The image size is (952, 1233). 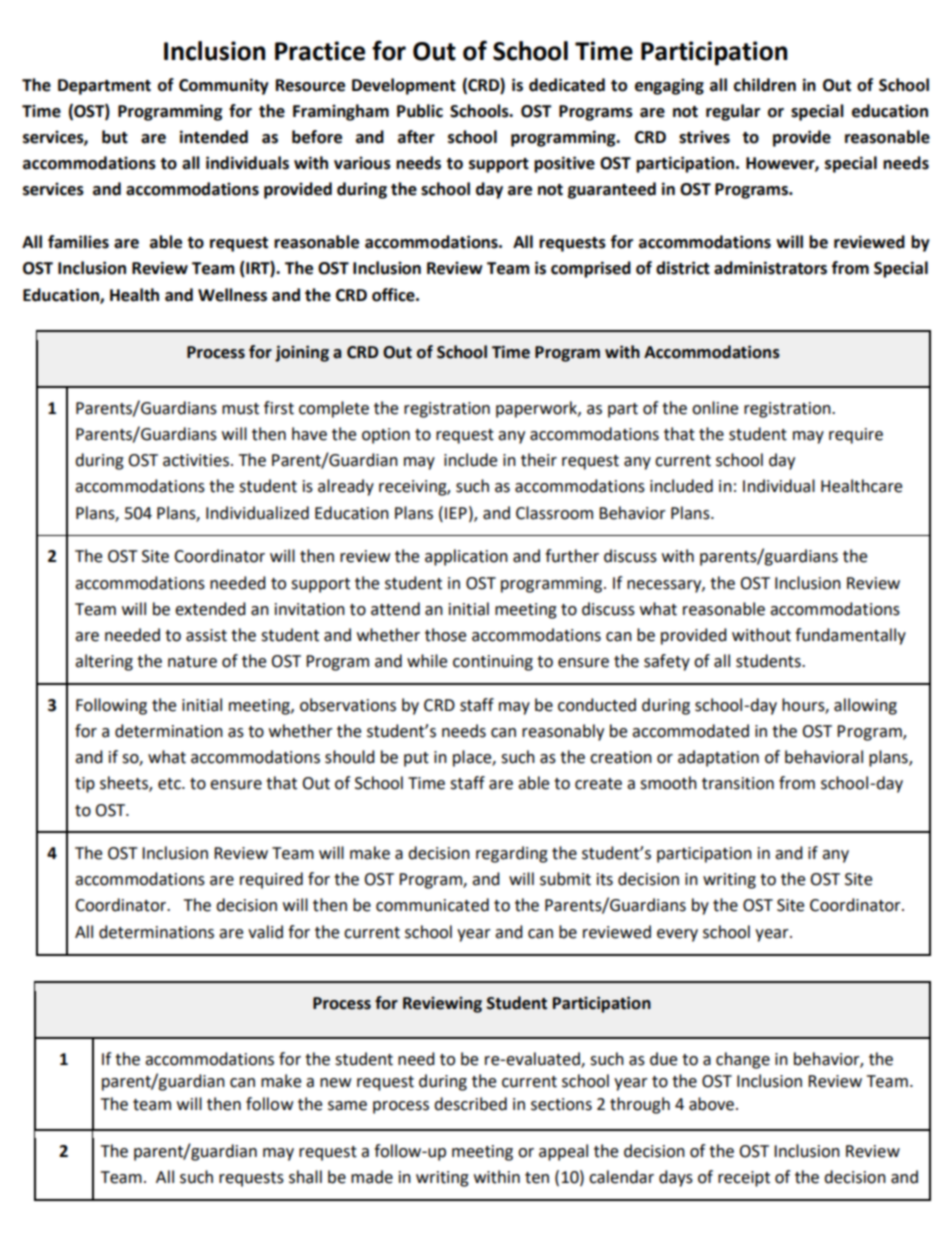 I want to click on online, so click(x=715, y=408).
